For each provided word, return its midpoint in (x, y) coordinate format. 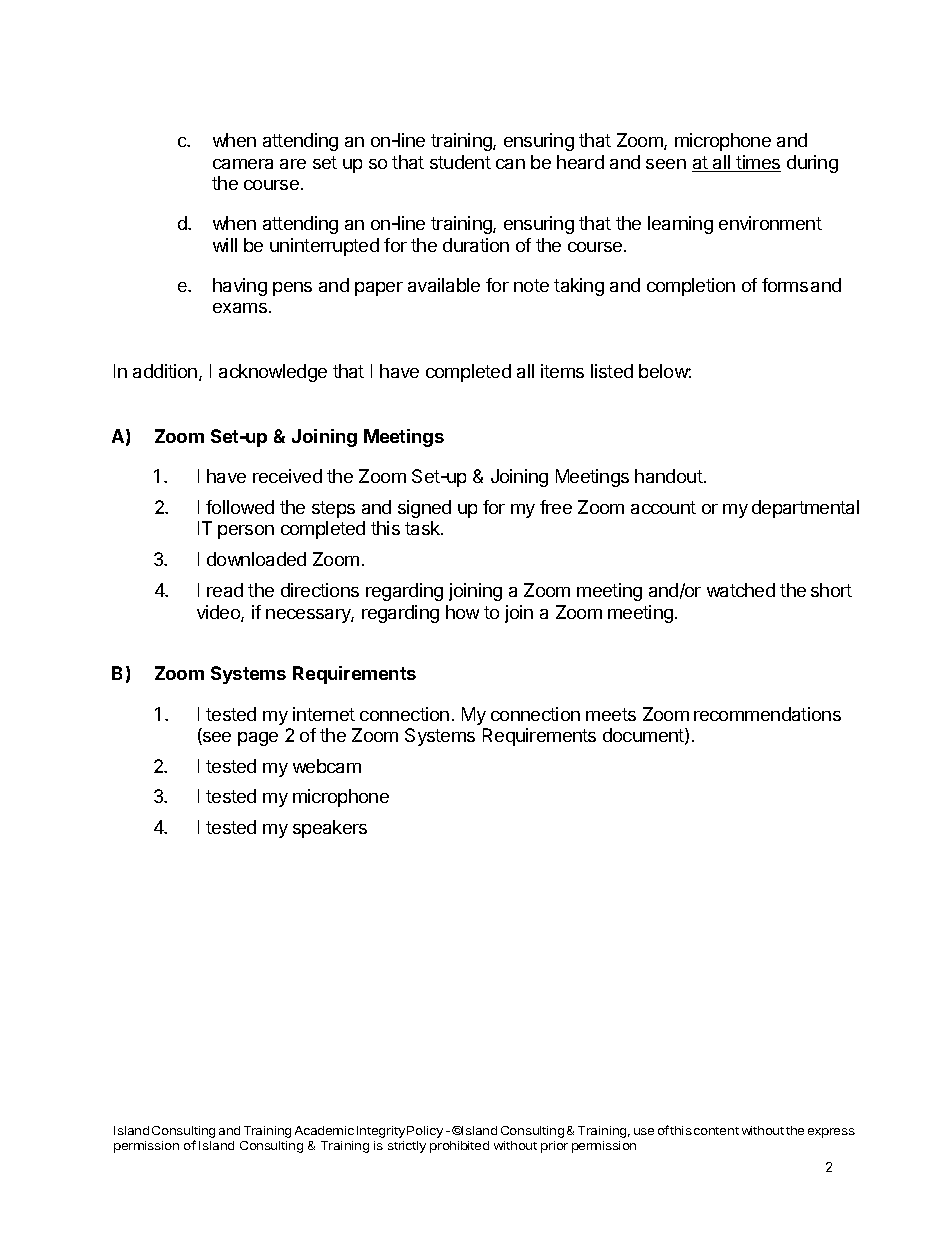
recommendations (767, 714)
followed (240, 507)
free (556, 507)
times (758, 163)
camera (243, 164)
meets (611, 714)
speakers (330, 829)
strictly (407, 1147)
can (510, 164)
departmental (805, 509)
